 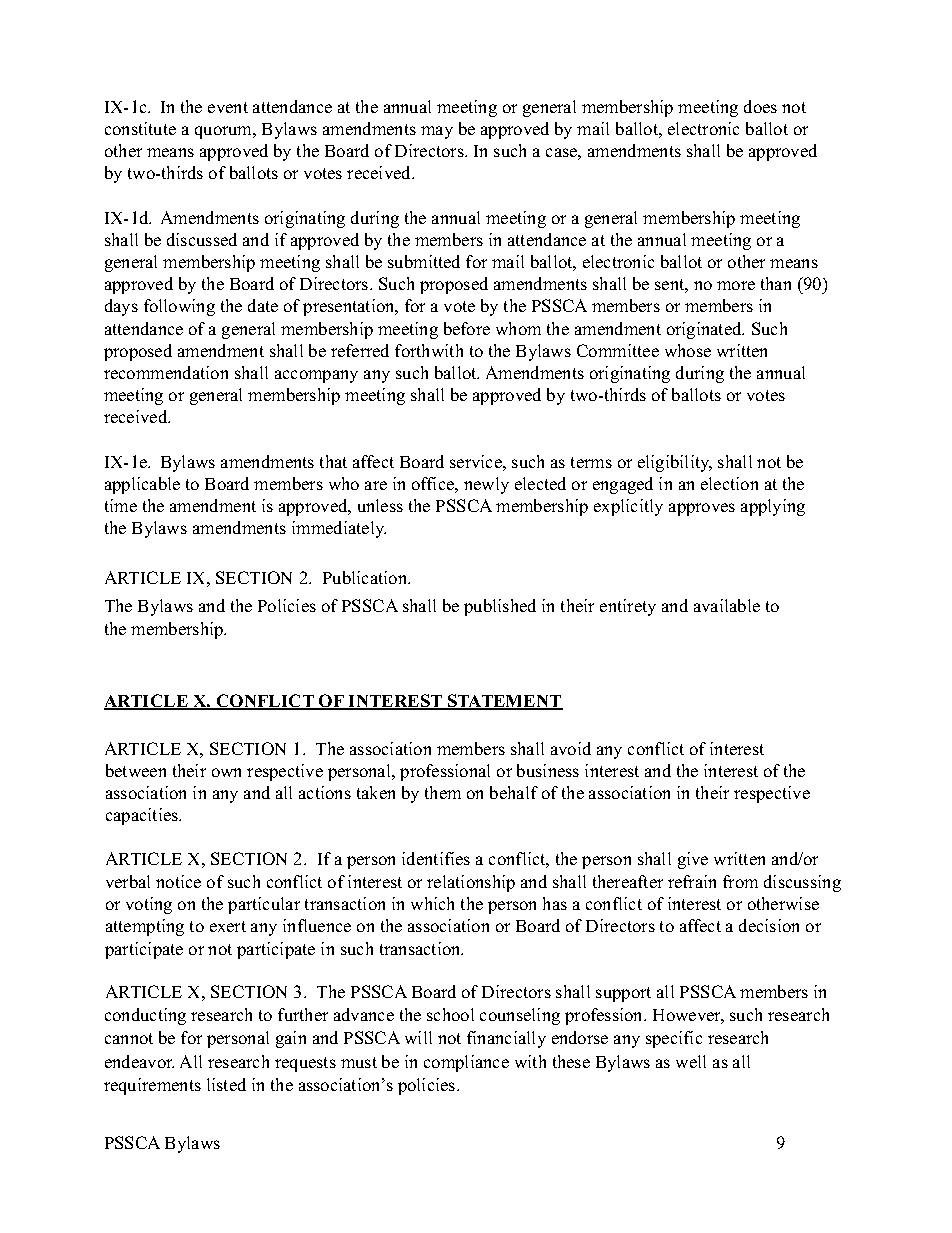 I want to click on newly, so click(x=486, y=485).
